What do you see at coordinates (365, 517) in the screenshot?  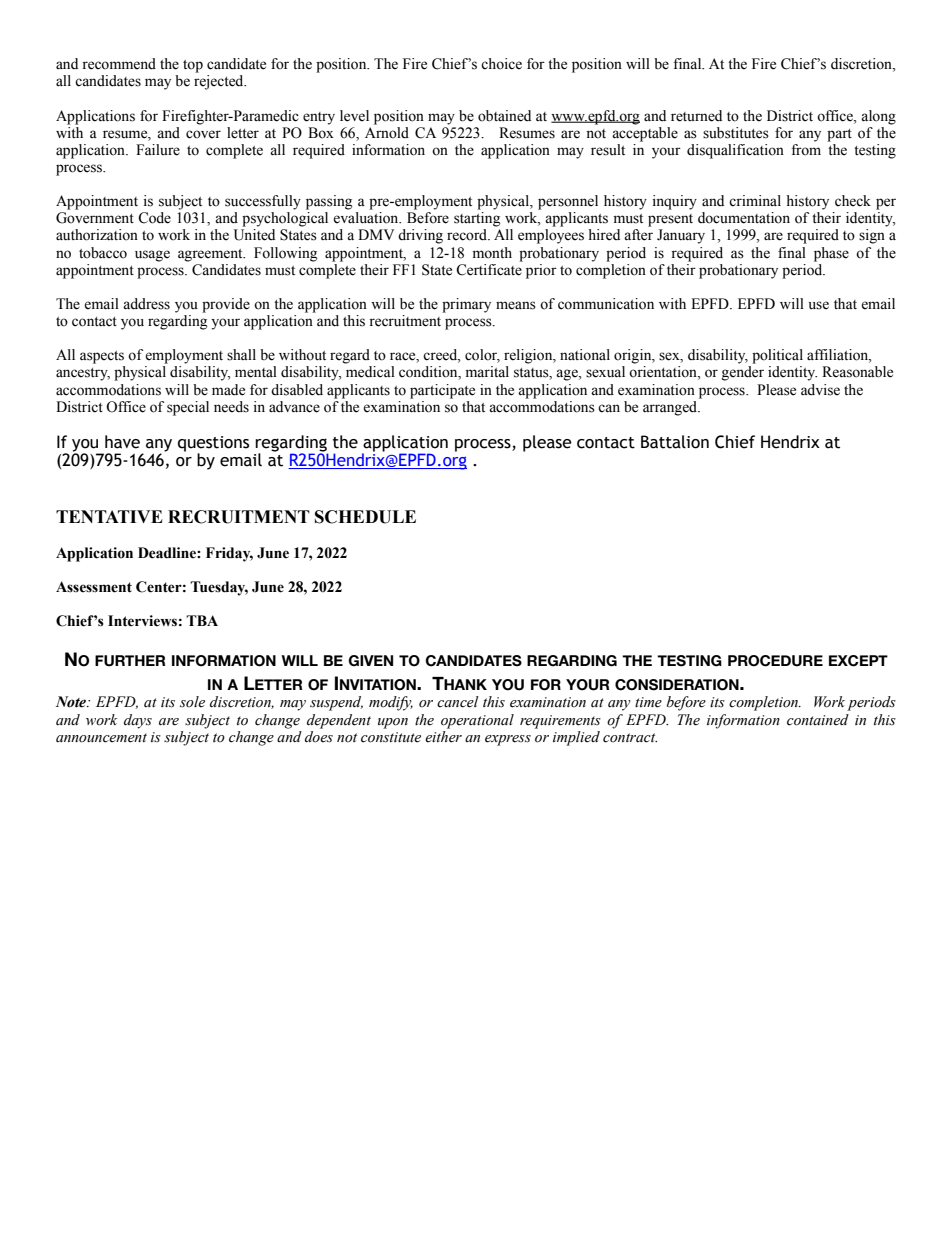 I see `SCHEDULE` at bounding box center [365, 517].
